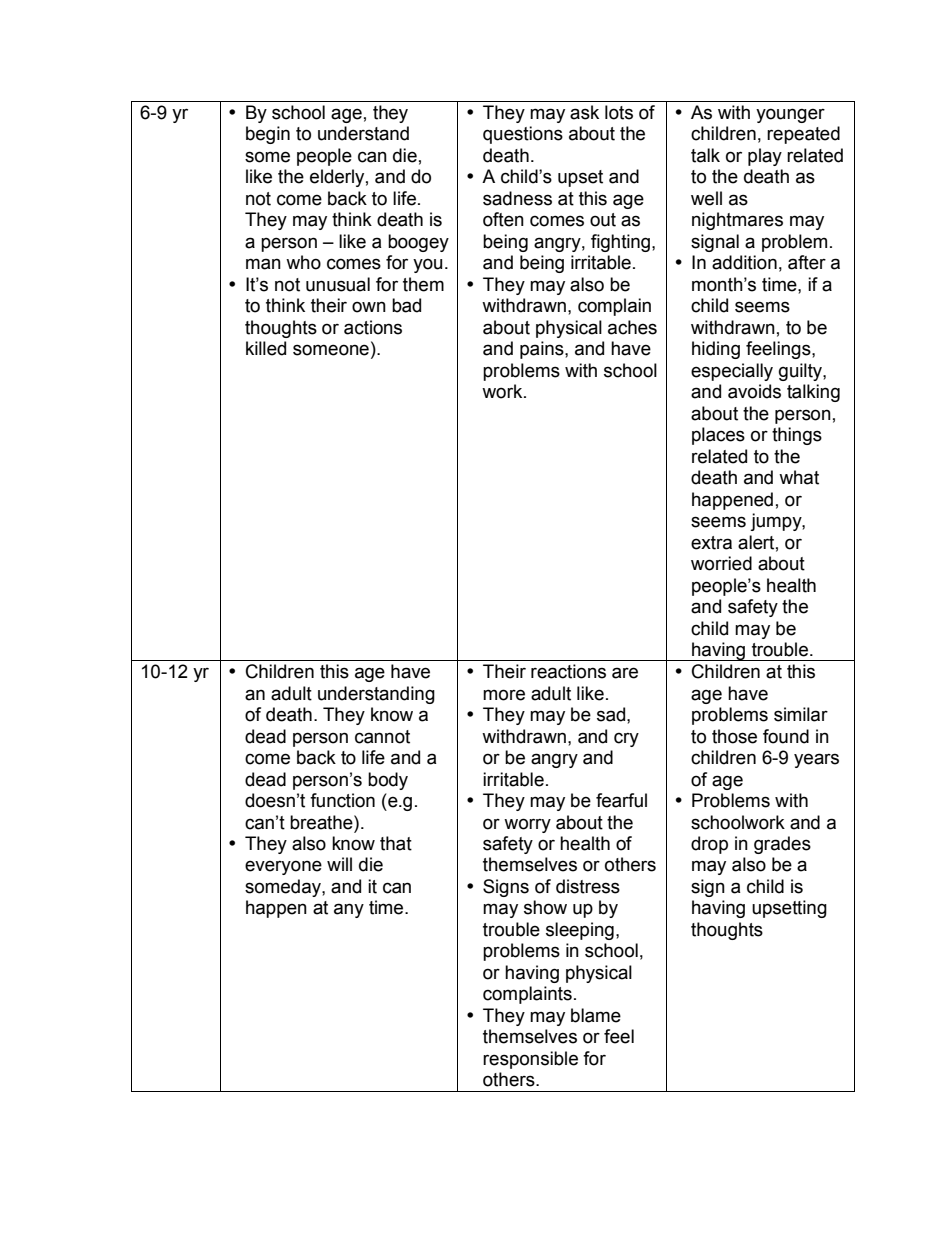 This screenshot has height=1233, width=952. I want to click on play, so click(765, 157).
